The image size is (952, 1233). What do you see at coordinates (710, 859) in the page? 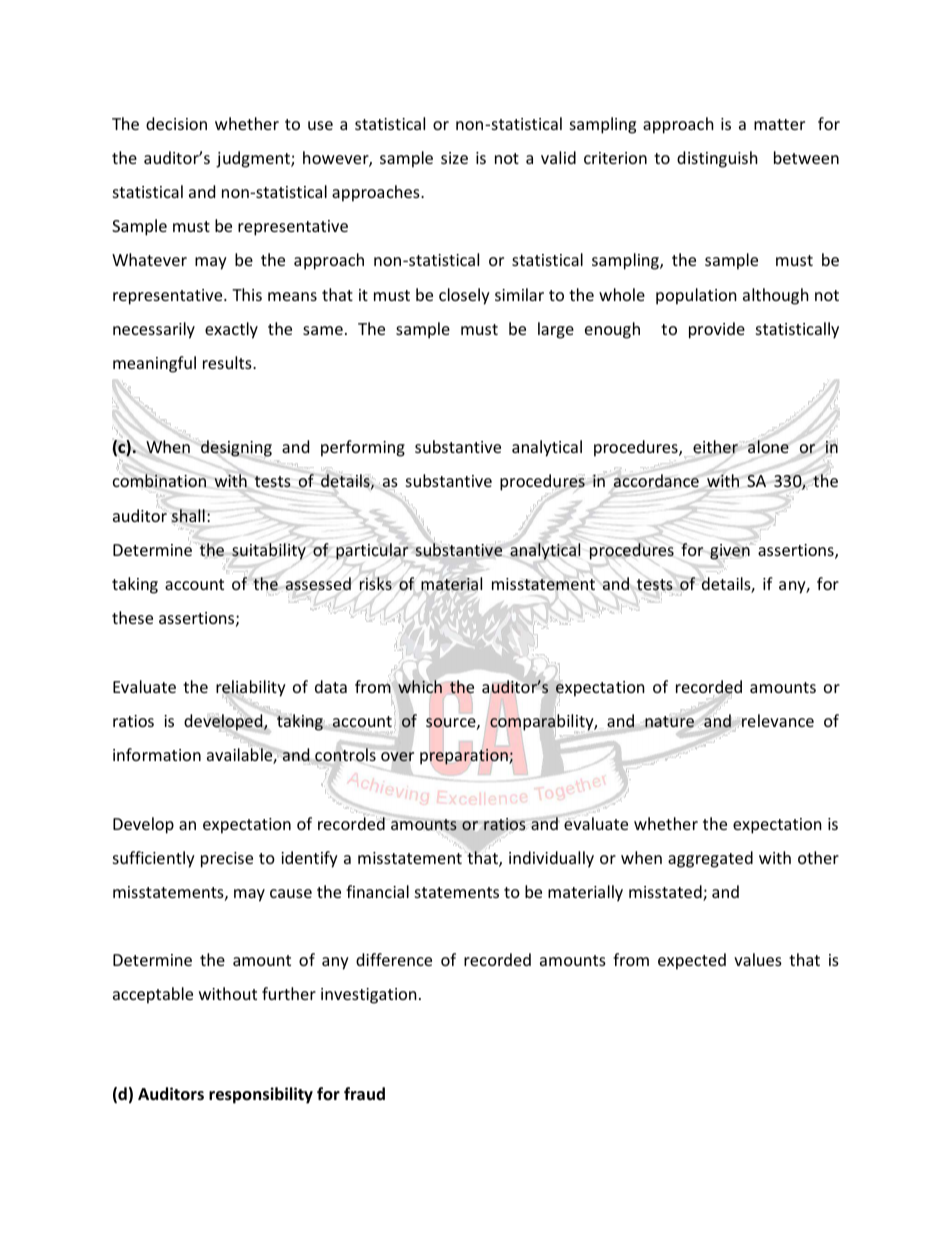
I see `aggregated` at bounding box center [710, 859].
